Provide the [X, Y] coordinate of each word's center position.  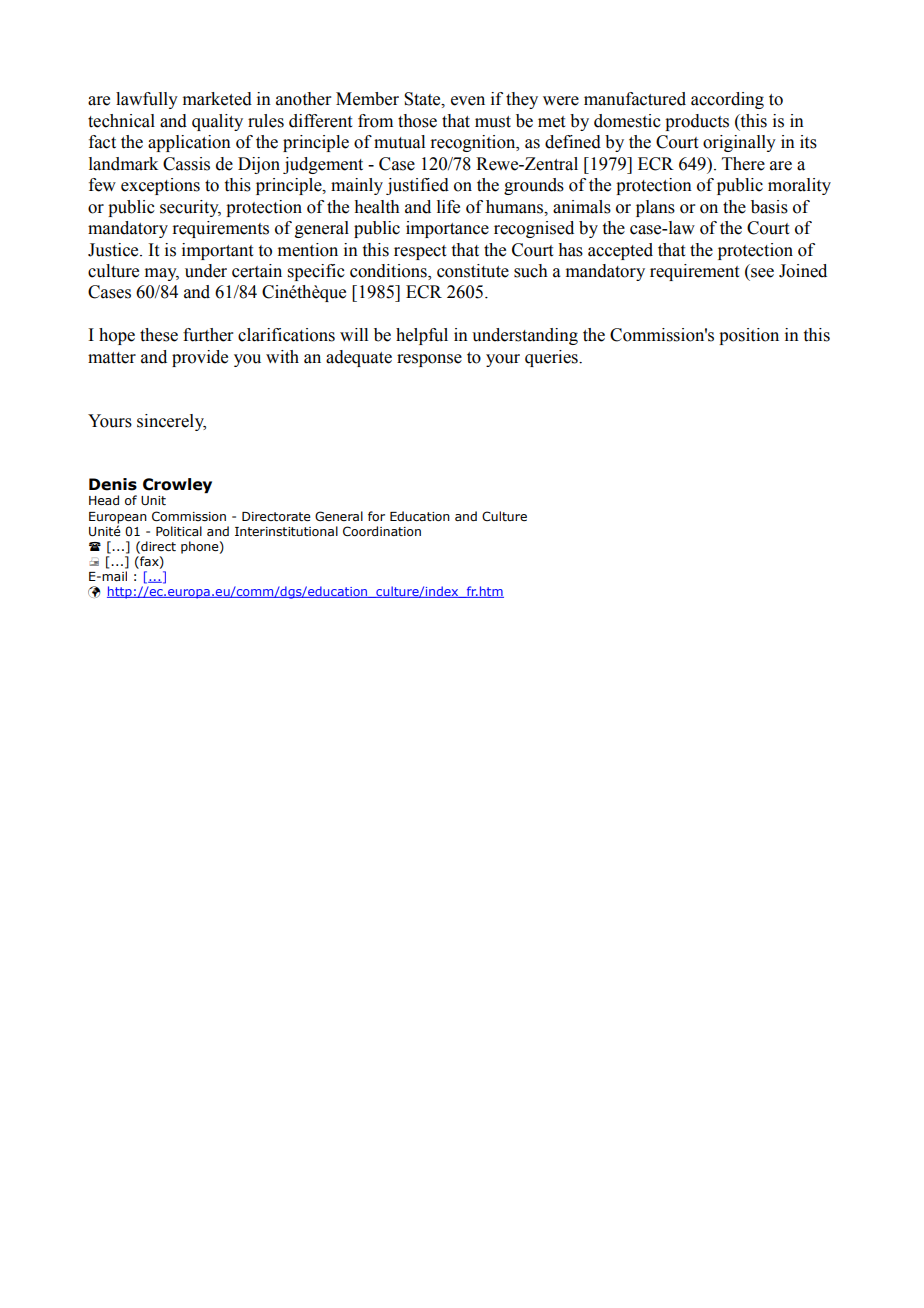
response [429, 360]
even [468, 101]
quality [217, 122]
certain [257, 271]
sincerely [171, 422]
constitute [473, 271]
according [727, 100]
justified [417, 186]
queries [552, 358]
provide [200, 358]
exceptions [160, 186]
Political [179, 531]
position [749, 336]
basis [769, 207]
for [376, 516]
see [762, 273]
